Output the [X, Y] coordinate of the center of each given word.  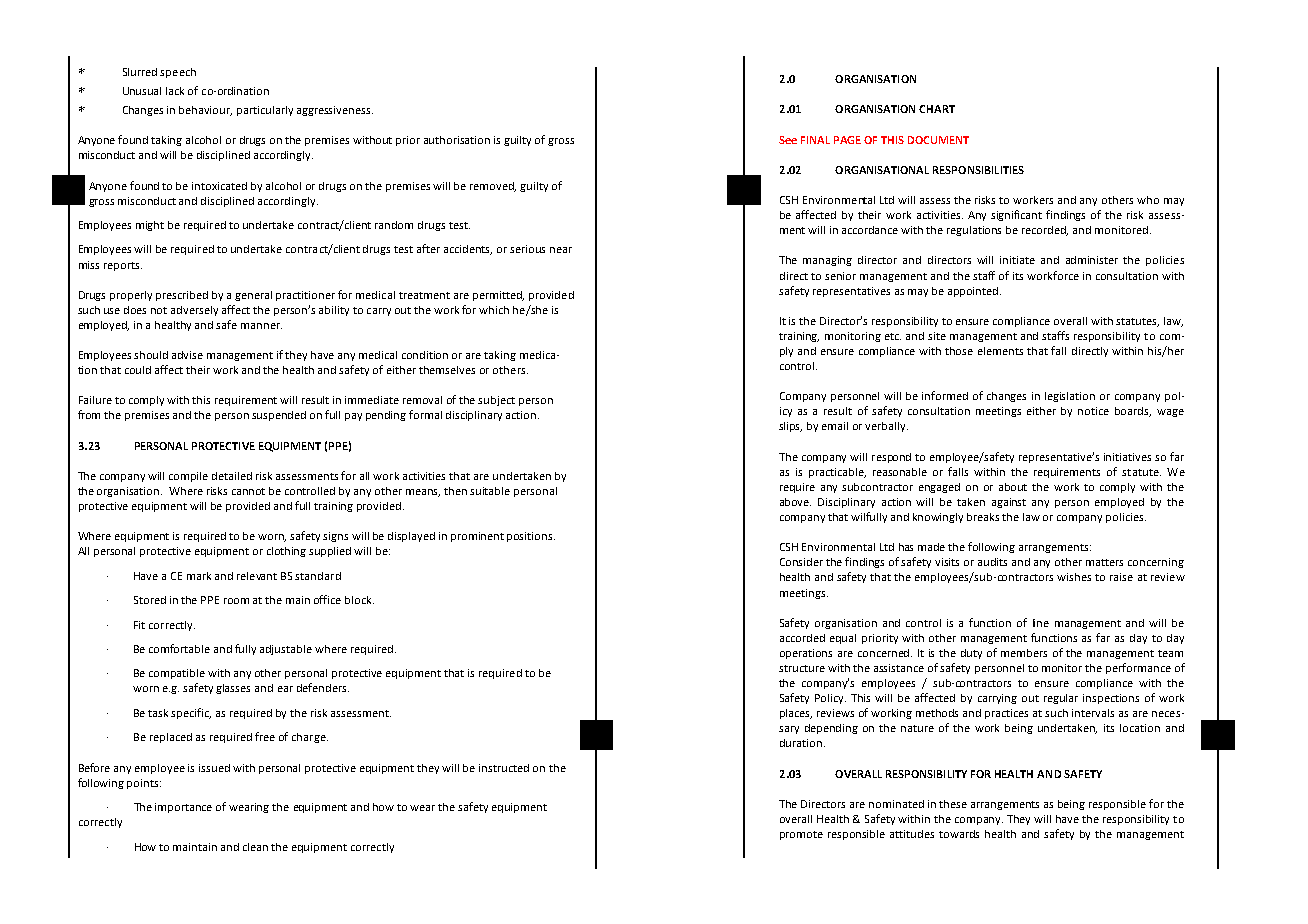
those [959, 351]
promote [801, 835]
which [494, 310]
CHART [937, 109]
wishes [1074, 577]
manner [261, 326]
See [788, 140]
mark [199, 576]
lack [175, 91]
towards [959, 834]
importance [183, 808]
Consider [801, 562]
